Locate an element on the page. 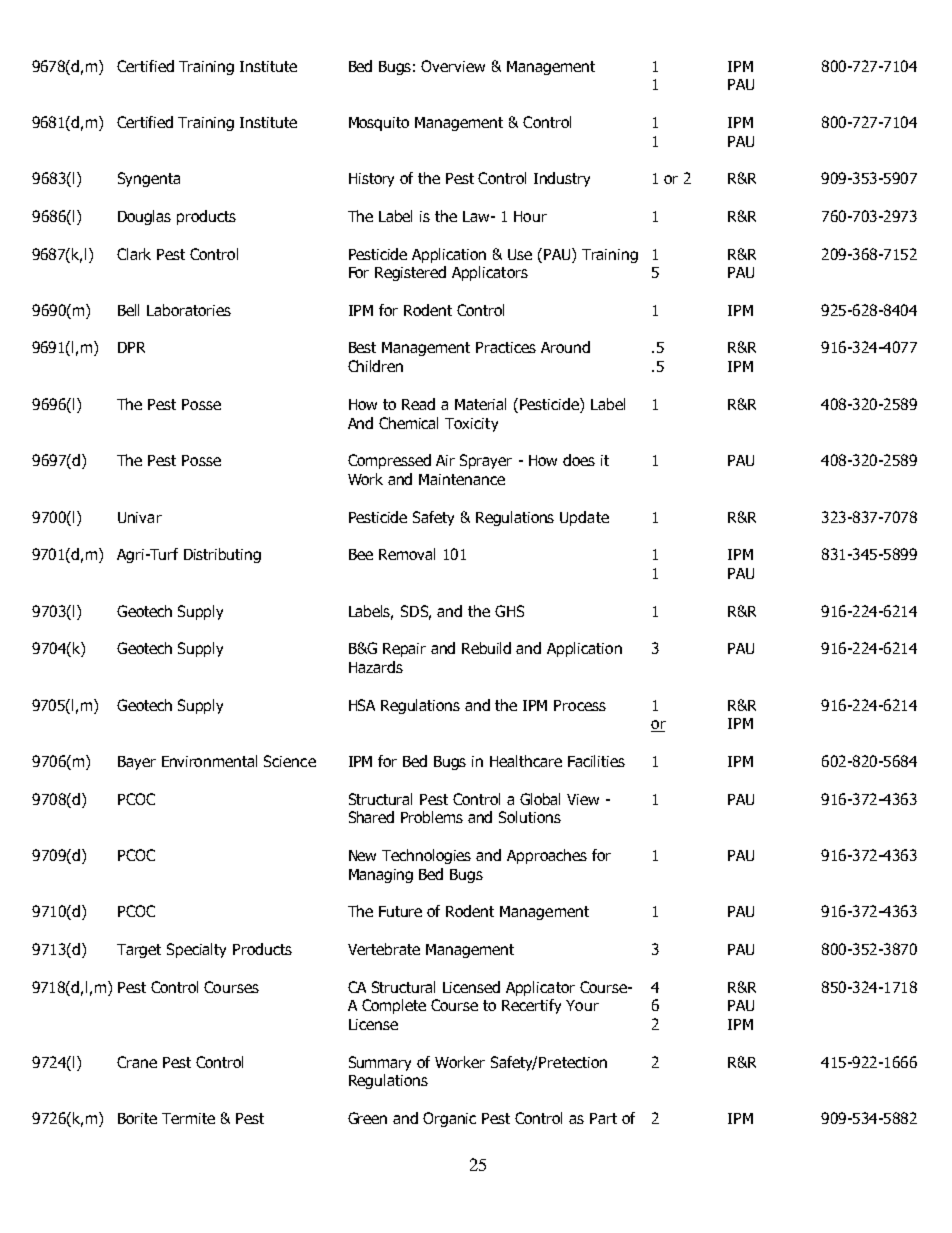 This document has height=1233, width=952. Environmental is located at coordinates (209, 761).
